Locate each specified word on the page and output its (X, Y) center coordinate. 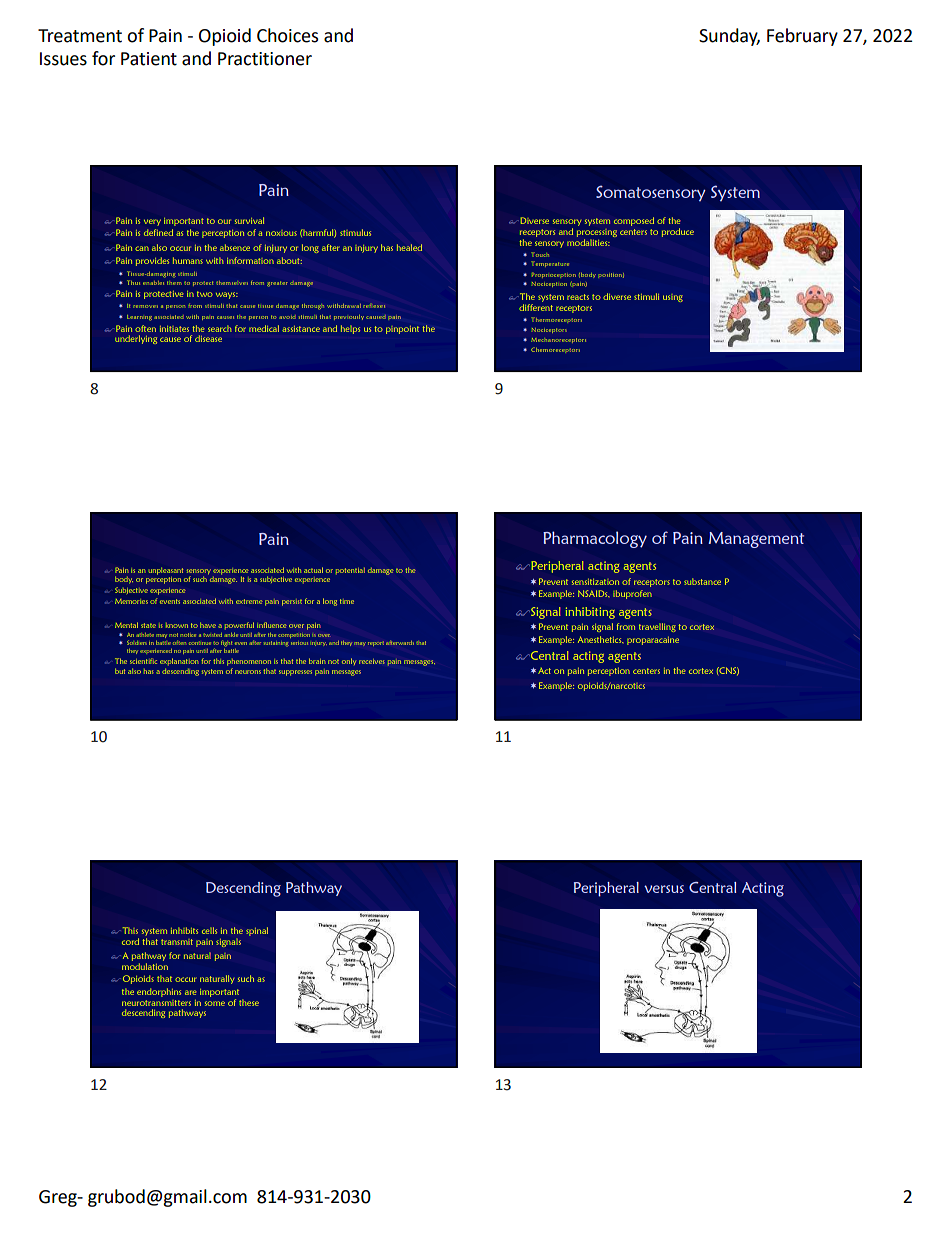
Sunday (729, 37)
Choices (287, 35)
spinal (257, 931)
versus (664, 889)
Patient (149, 59)
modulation (145, 965)
